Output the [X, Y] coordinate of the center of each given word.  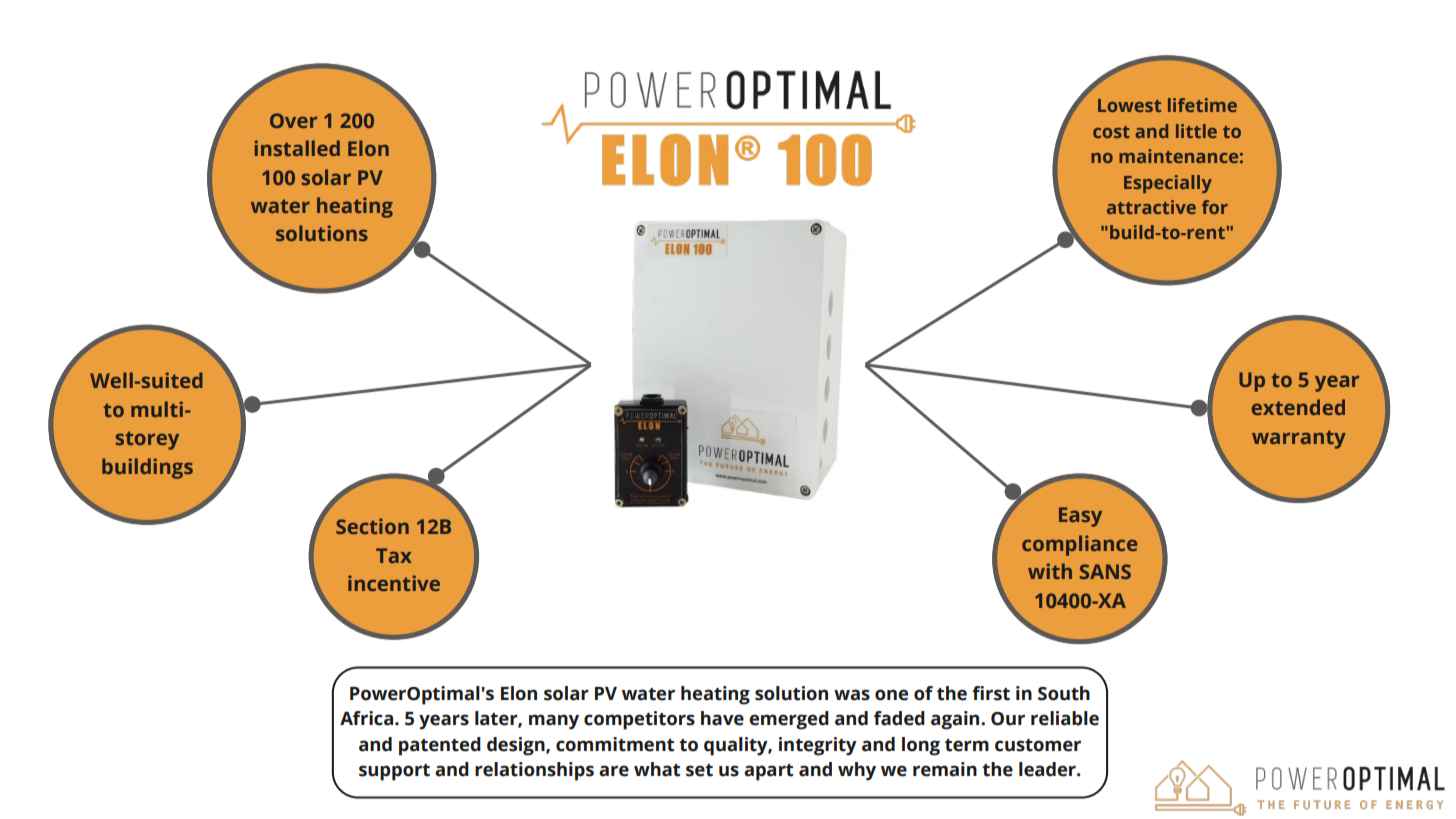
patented [440, 746]
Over [293, 120]
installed [297, 148]
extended [1298, 407]
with [1050, 571]
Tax [394, 555]
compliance [1079, 545]
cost [1111, 132]
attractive [1151, 207]
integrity [818, 746]
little [1196, 131]
